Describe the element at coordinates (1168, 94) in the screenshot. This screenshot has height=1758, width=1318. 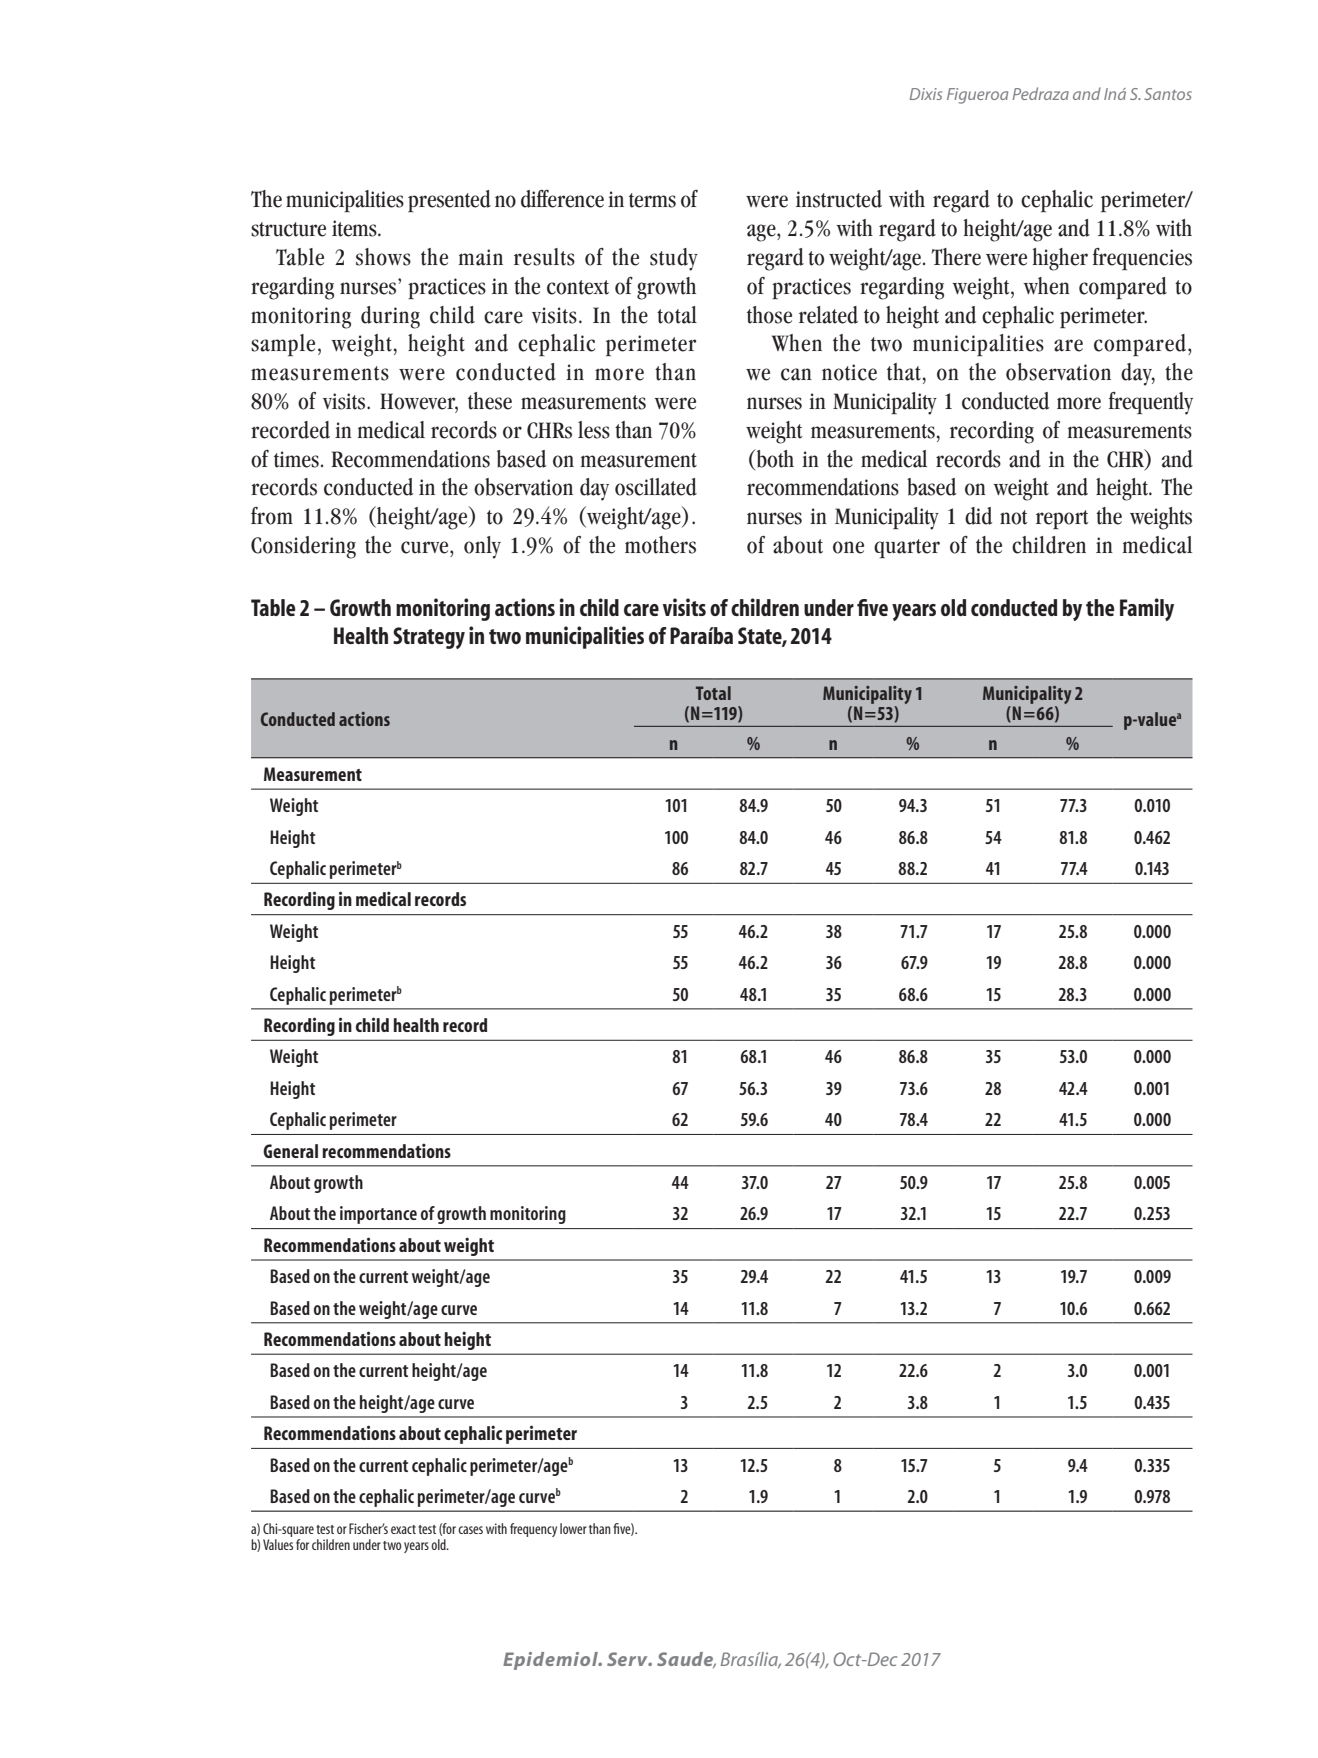
I see `Santos` at that location.
